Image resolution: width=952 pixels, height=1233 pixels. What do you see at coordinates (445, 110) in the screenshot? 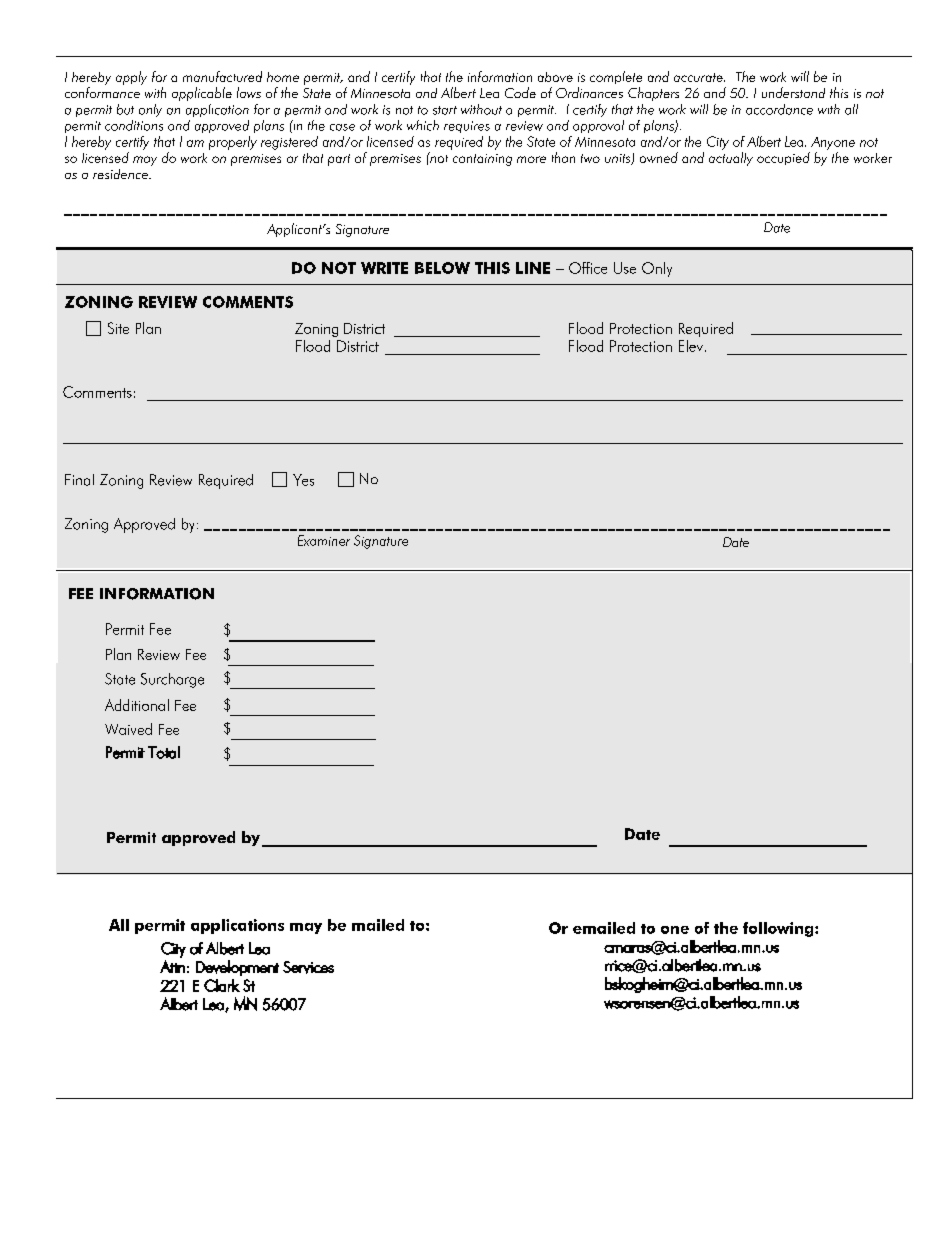
I see `start` at bounding box center [445, 110].
